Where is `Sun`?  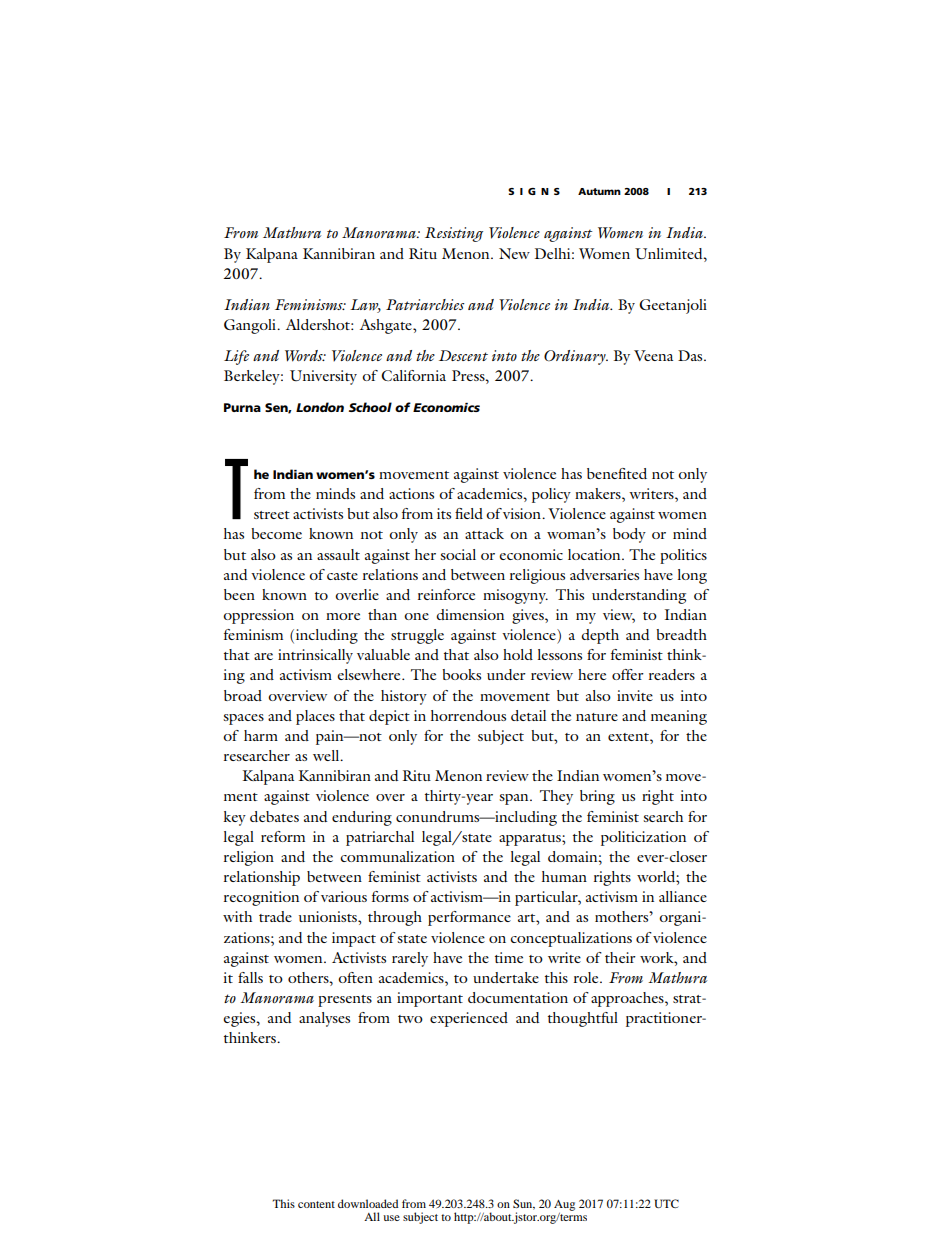 Sun is located at coordinates (524, 1204).
